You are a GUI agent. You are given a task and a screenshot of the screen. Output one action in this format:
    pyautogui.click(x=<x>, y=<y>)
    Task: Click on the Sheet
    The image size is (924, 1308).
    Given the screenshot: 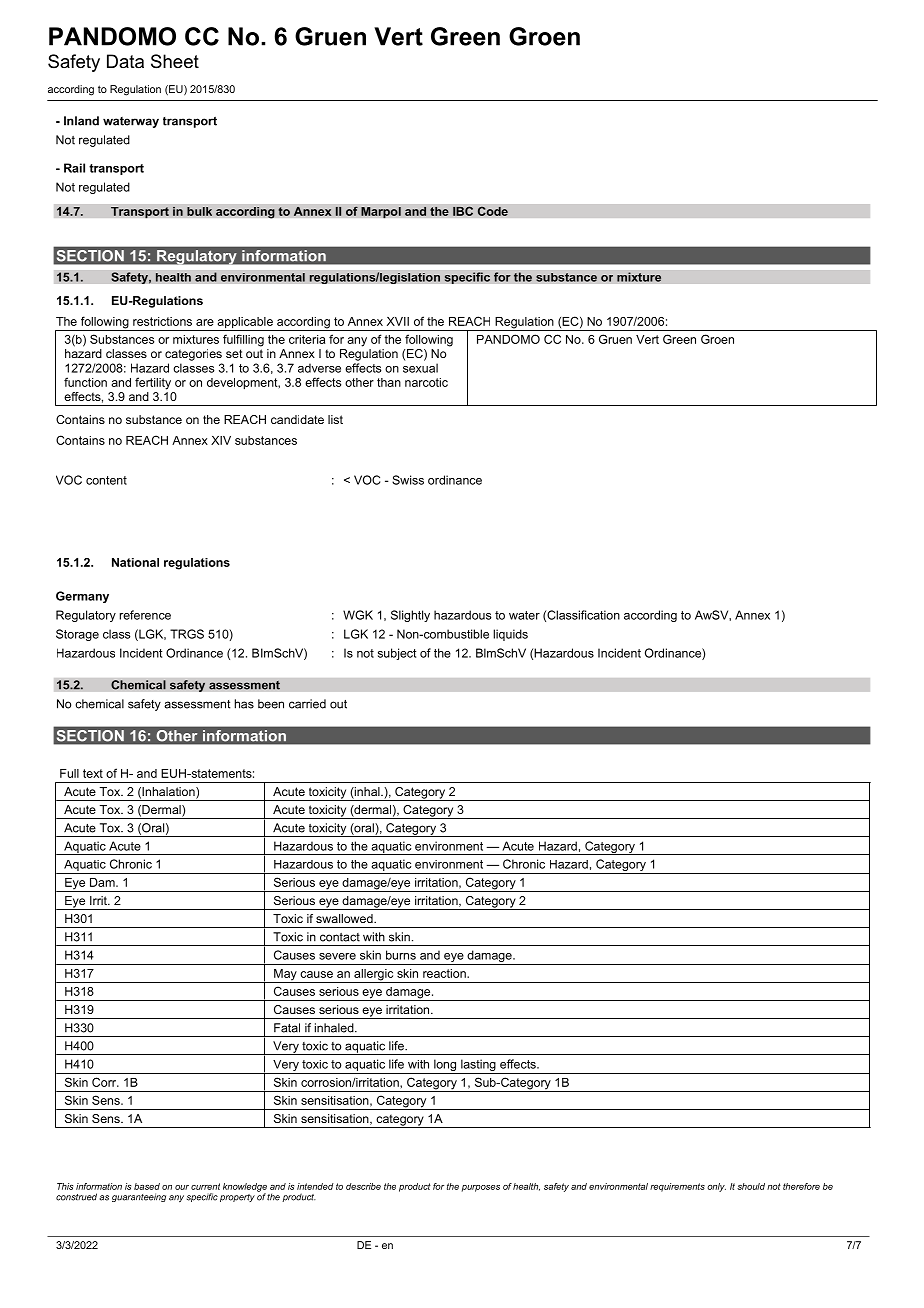 What is the action you would take?
    pyautogui.click(x=175, y=61)
